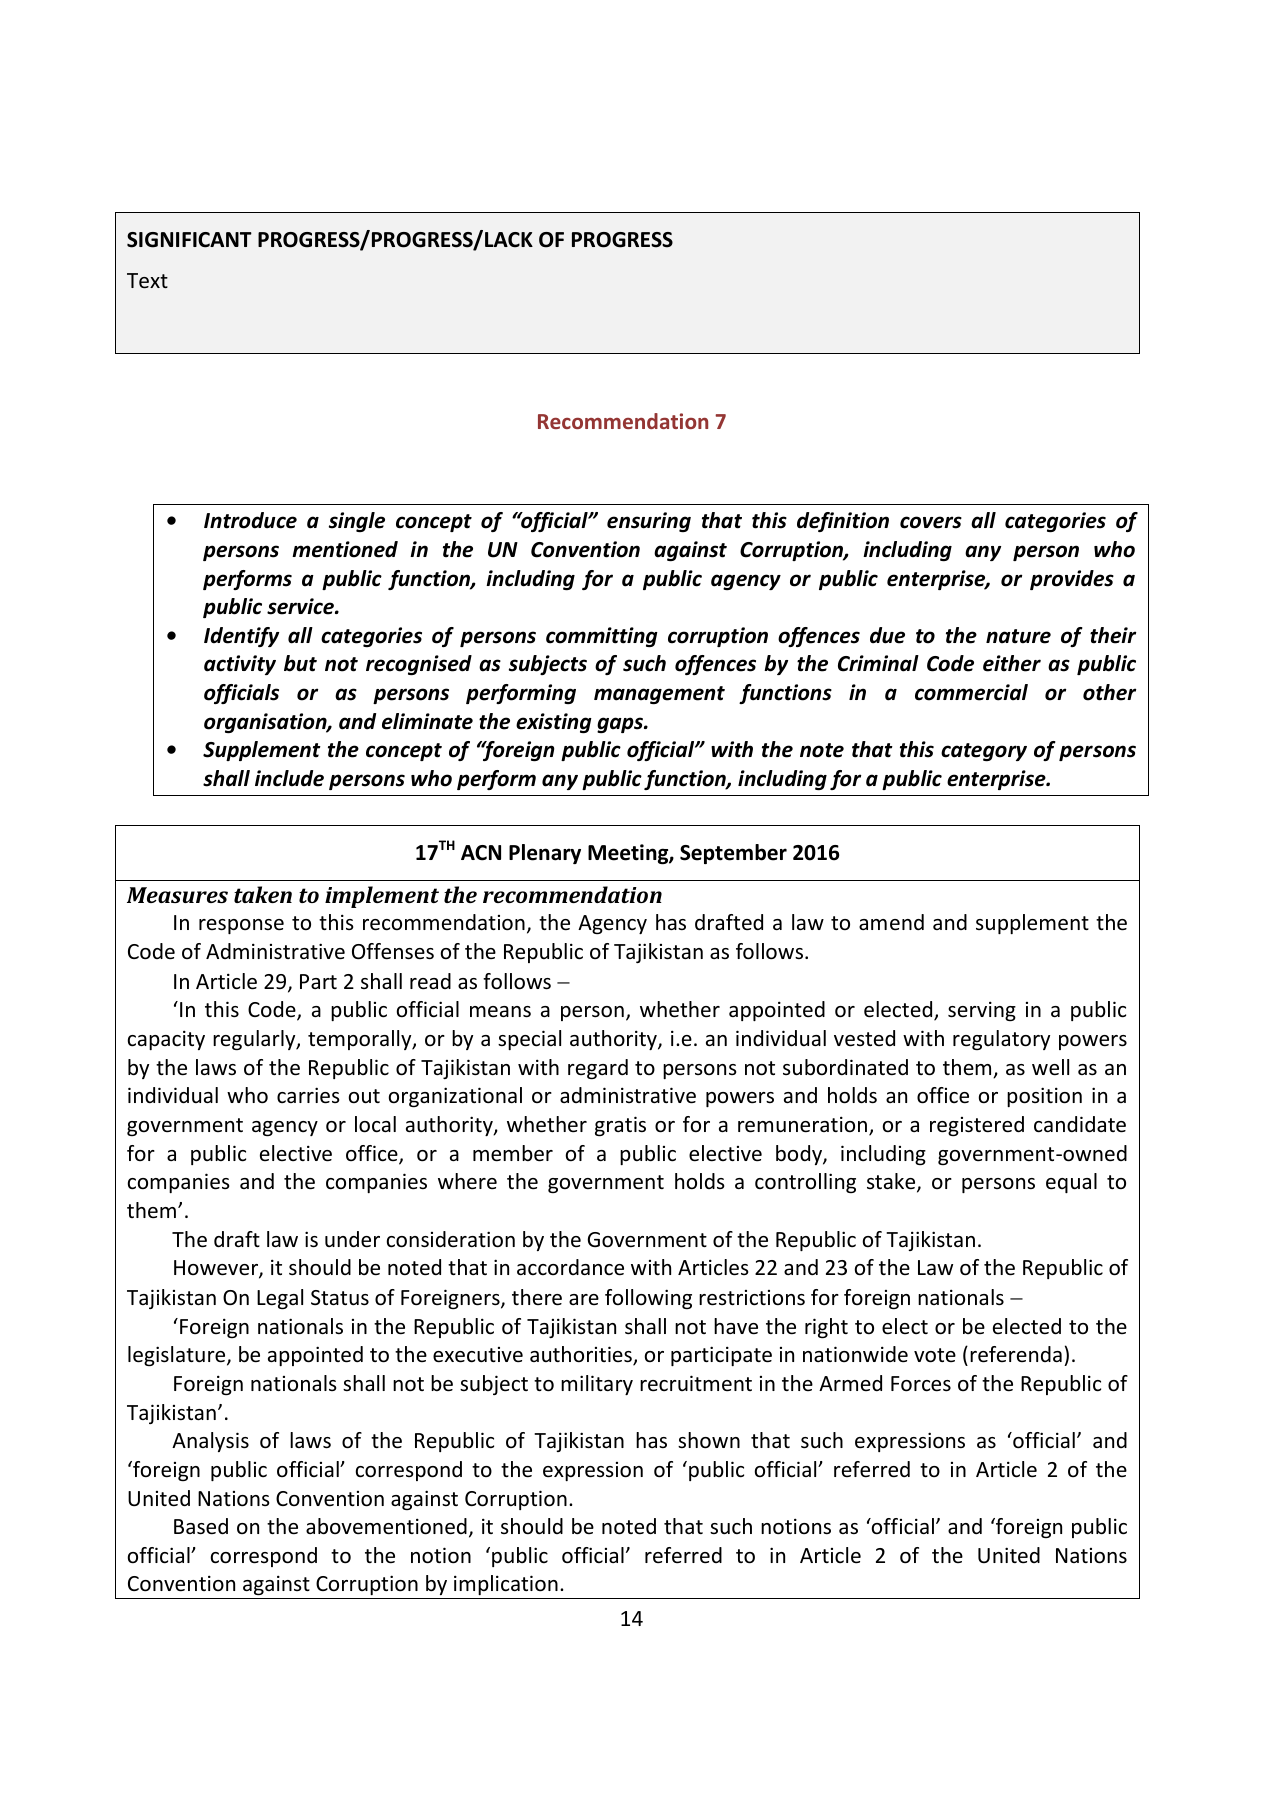 The width and height of the screenshot is (1269, 1795). I want to click on provides, so click(1072, 580).
